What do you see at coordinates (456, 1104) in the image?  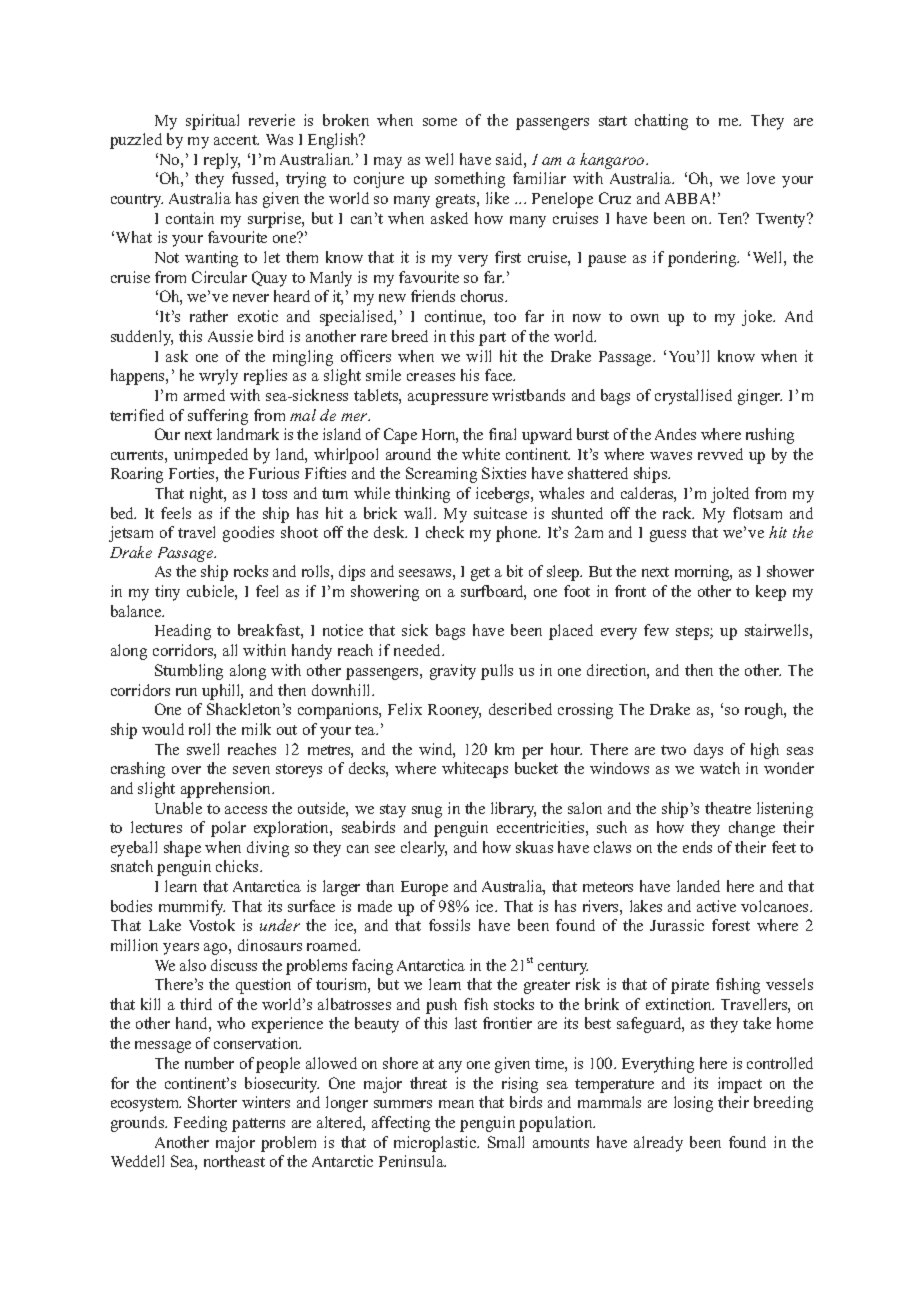 I see `mean` at bounding box center [456, 1104].
